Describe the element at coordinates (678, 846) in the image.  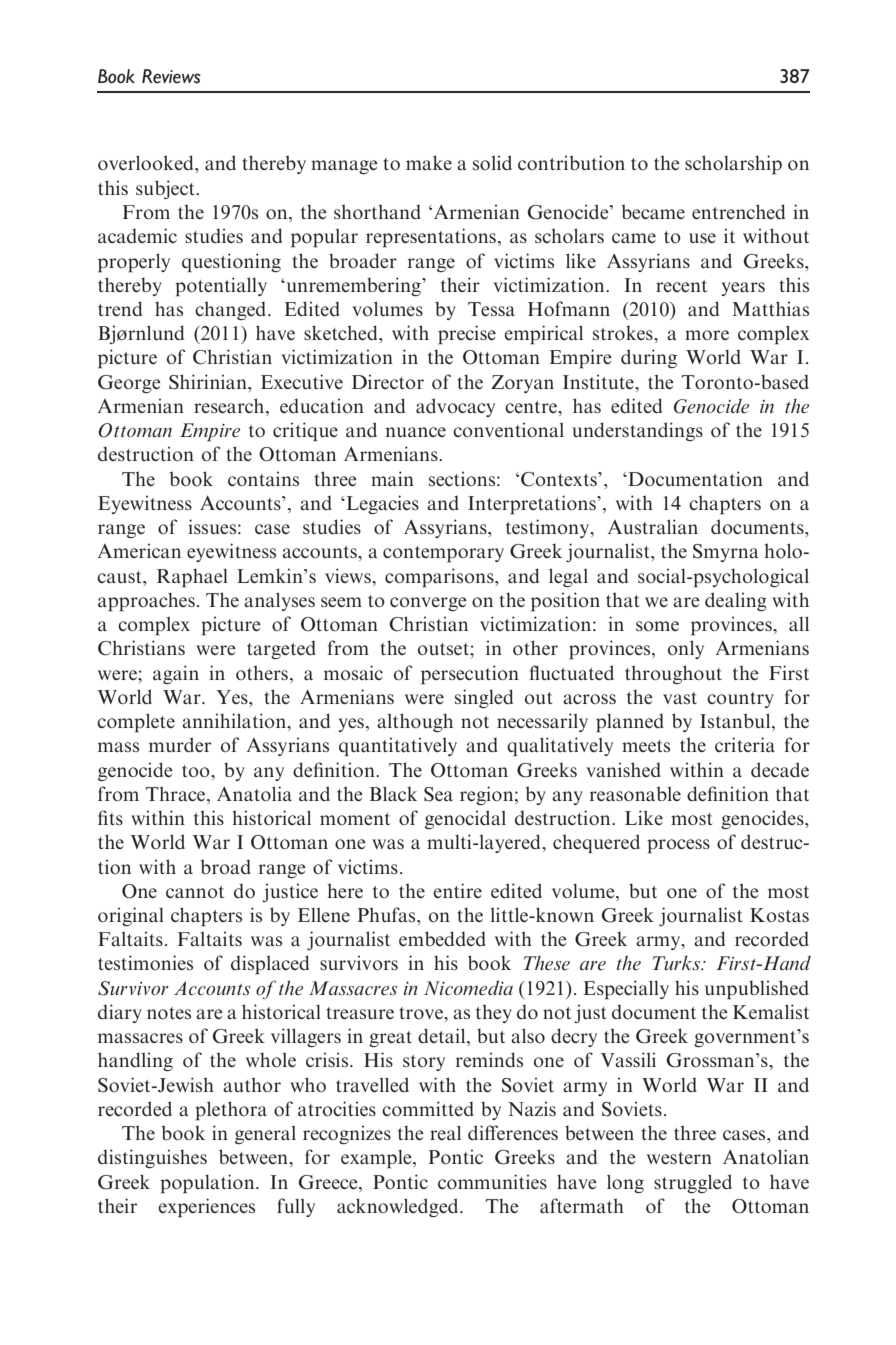
I see `process` at that location.
